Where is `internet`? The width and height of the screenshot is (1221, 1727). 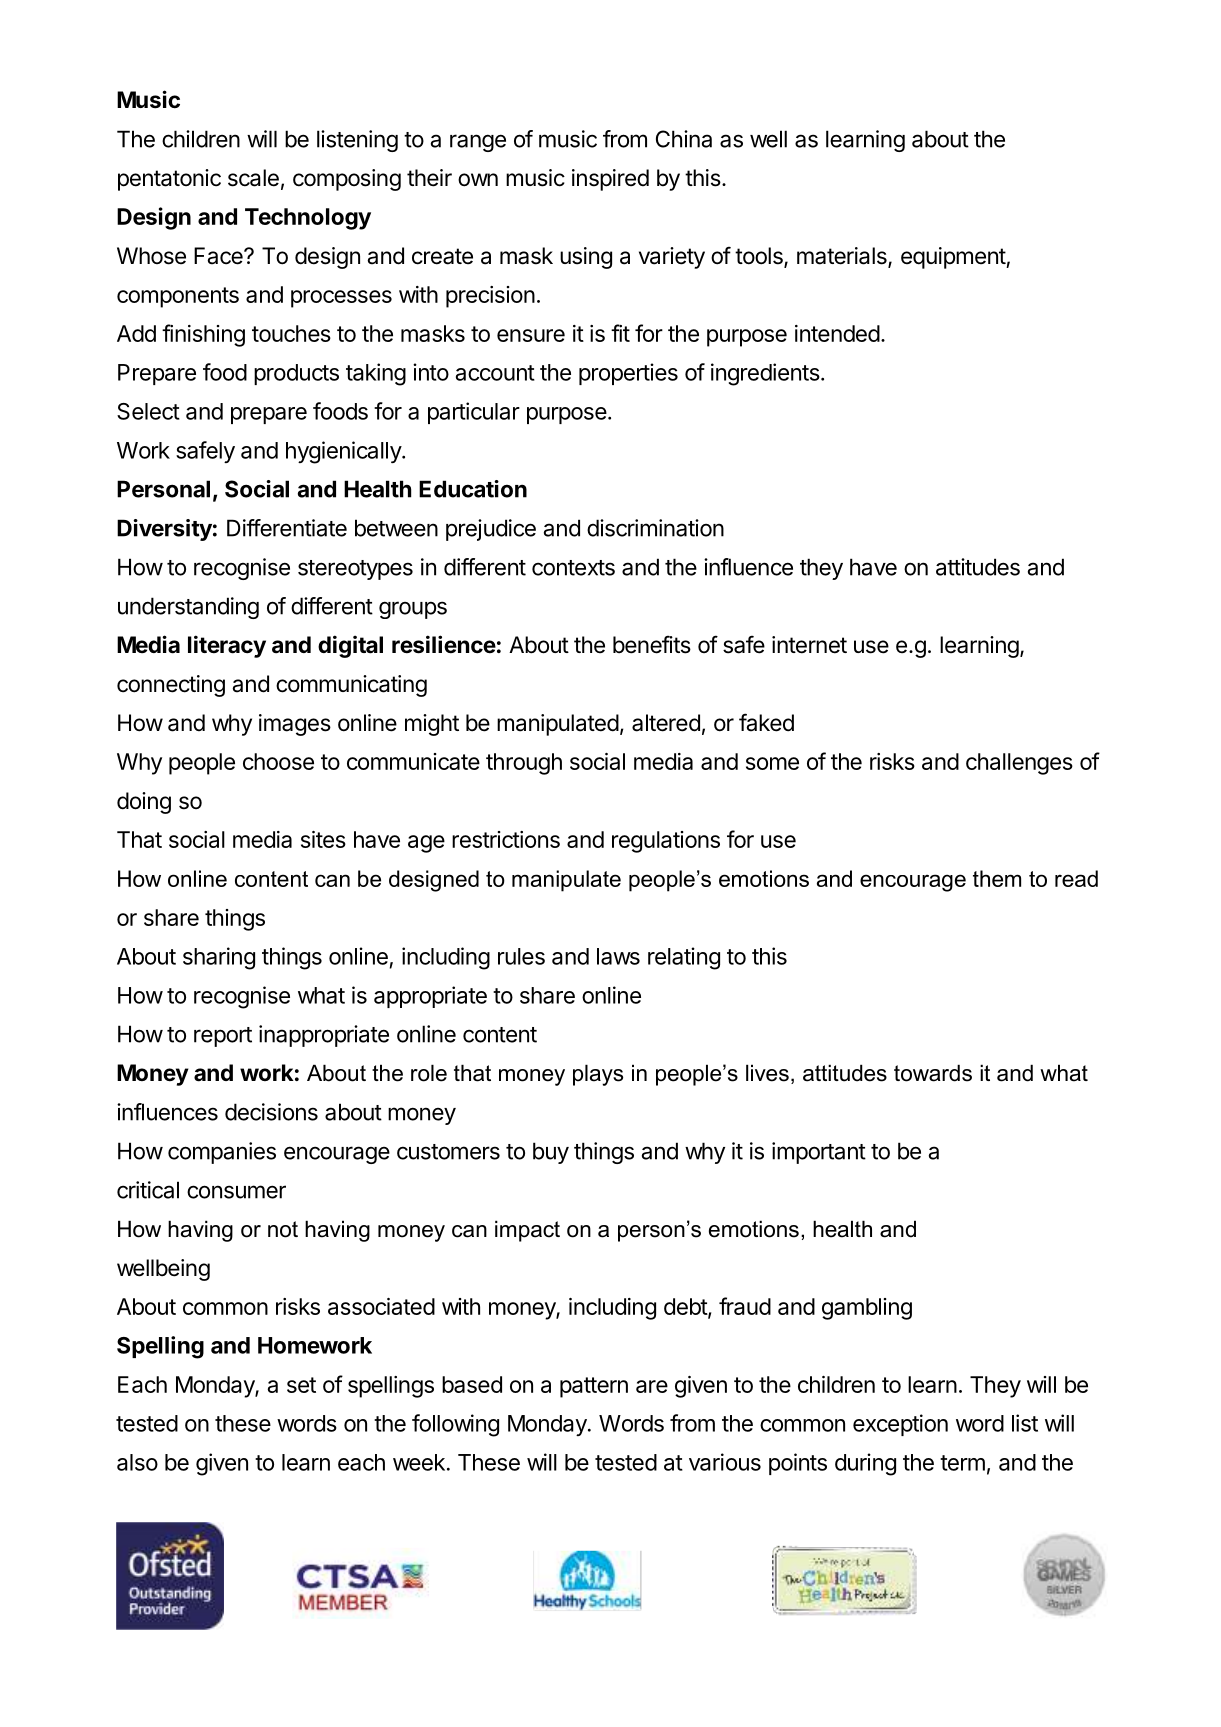 internet is located at coordinates (809, 645).
